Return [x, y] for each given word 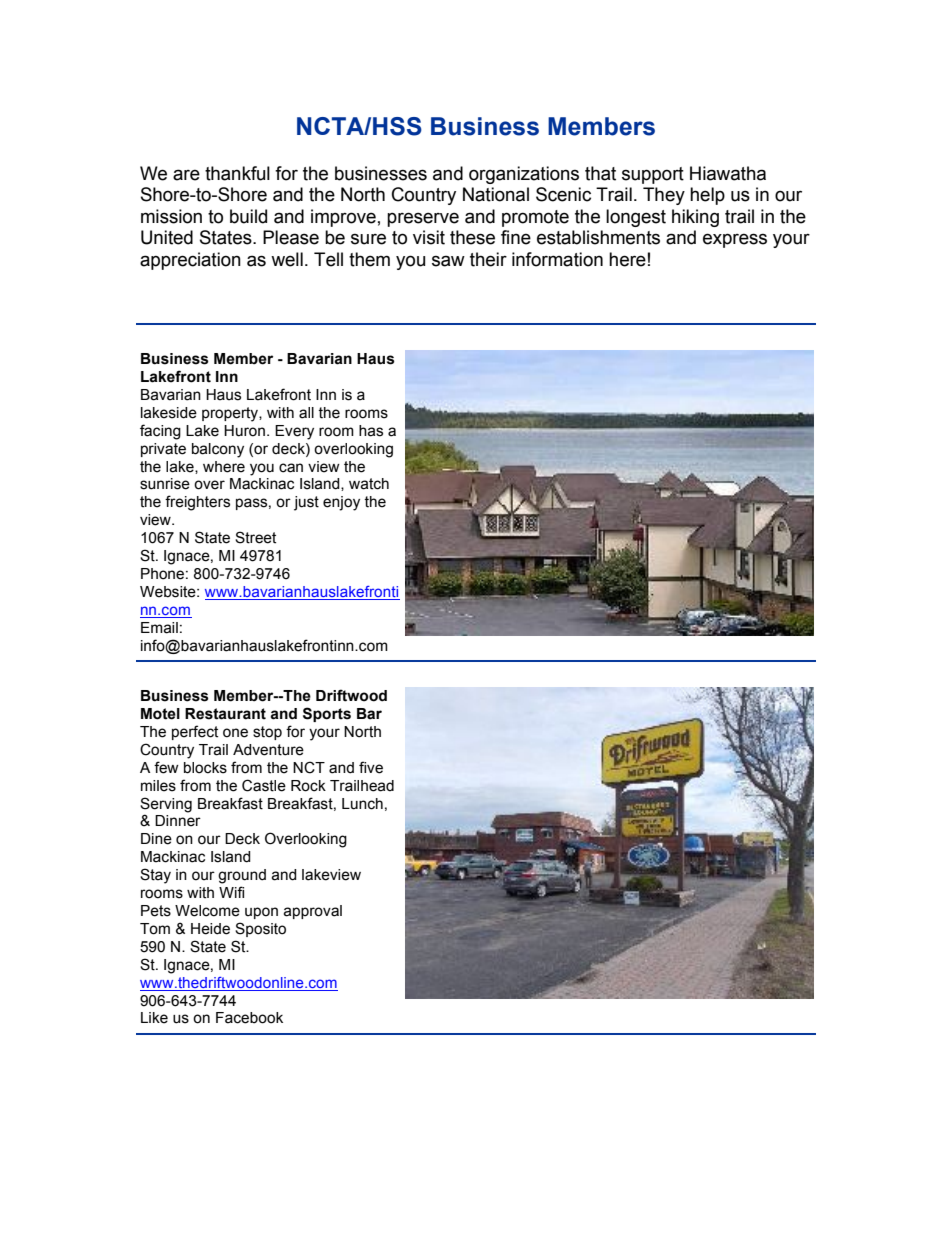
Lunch [362, 804]
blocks [205, 768]
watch [369, 484]
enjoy [341, 503]
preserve [423, 219]
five [371, 767]
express [735, 240]
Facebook [249, 1018]
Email [159, 628]
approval [312, 912]
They [664, 196]
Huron [246, 431]
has [371, 431]
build [248, 216]
